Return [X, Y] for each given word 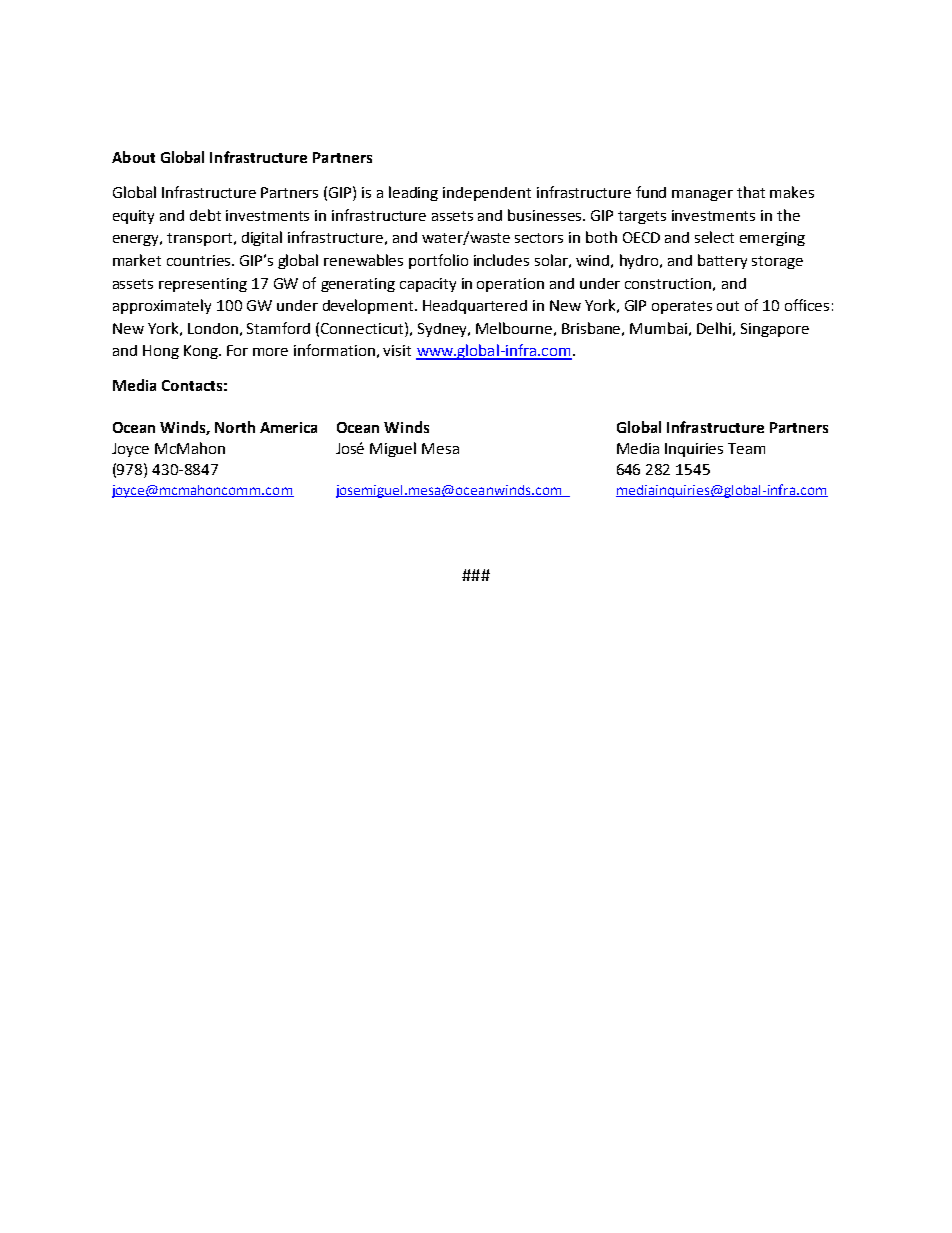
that [751, 192]
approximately [162, 306]
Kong [202, 352]
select [714, 237]
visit [397, 350]
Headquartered [475, 307]
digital [262, 238]
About [133, 157]
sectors [539, 238]
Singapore [775, 330]
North [235, 427]
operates [682, 307]
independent [487, 194]
